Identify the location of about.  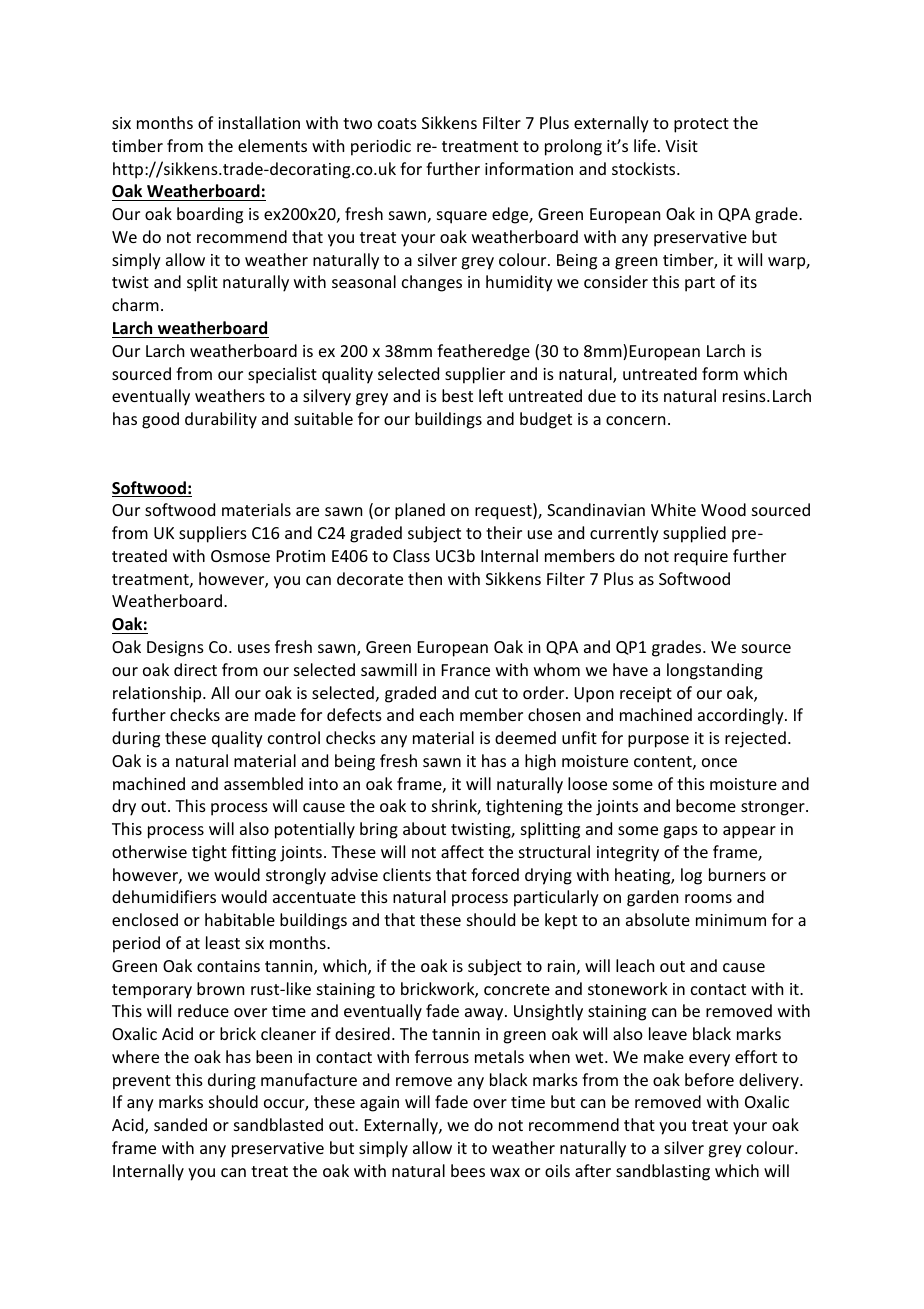
(424, 828).
